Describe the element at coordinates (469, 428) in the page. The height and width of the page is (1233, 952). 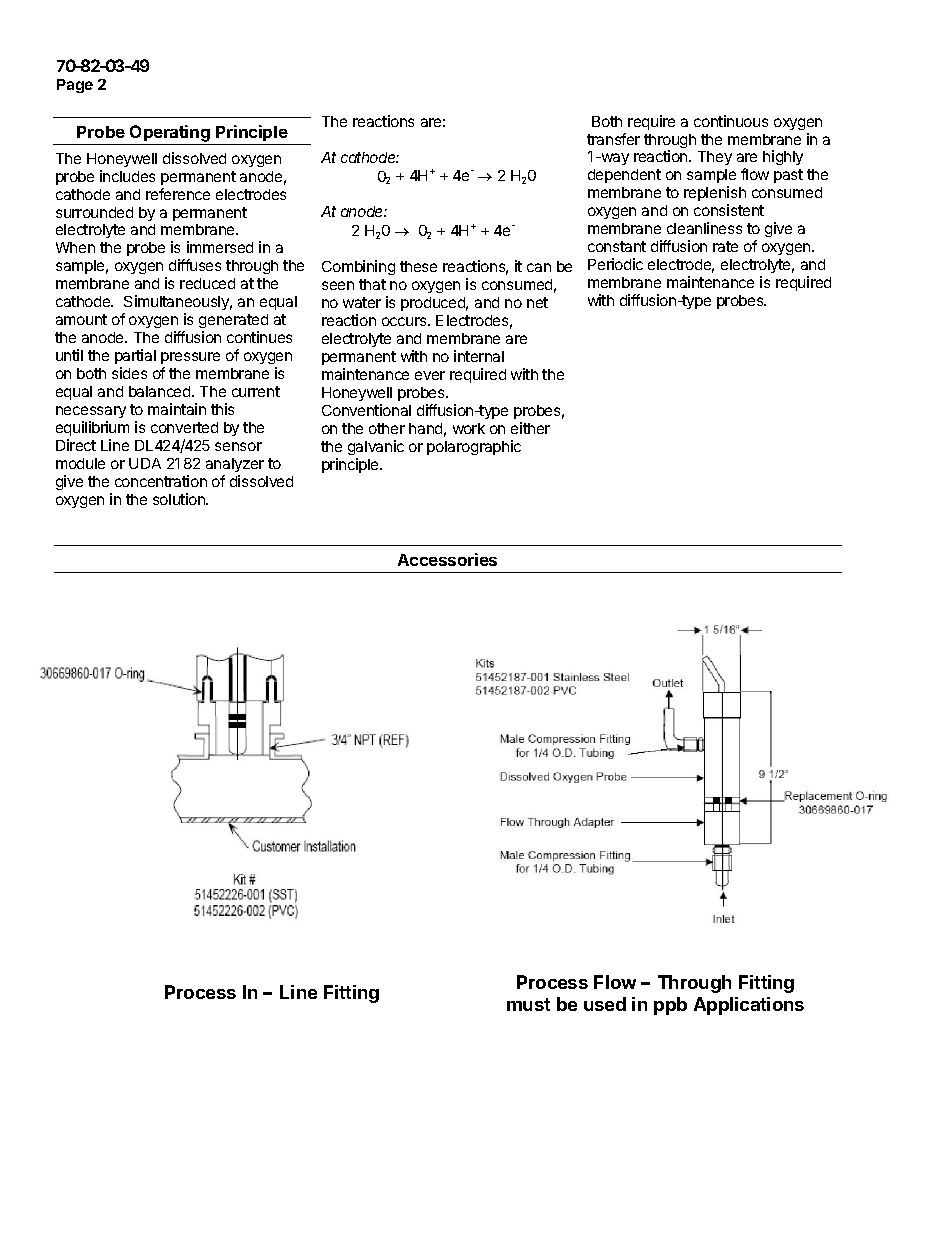
I see `work` at that location.
